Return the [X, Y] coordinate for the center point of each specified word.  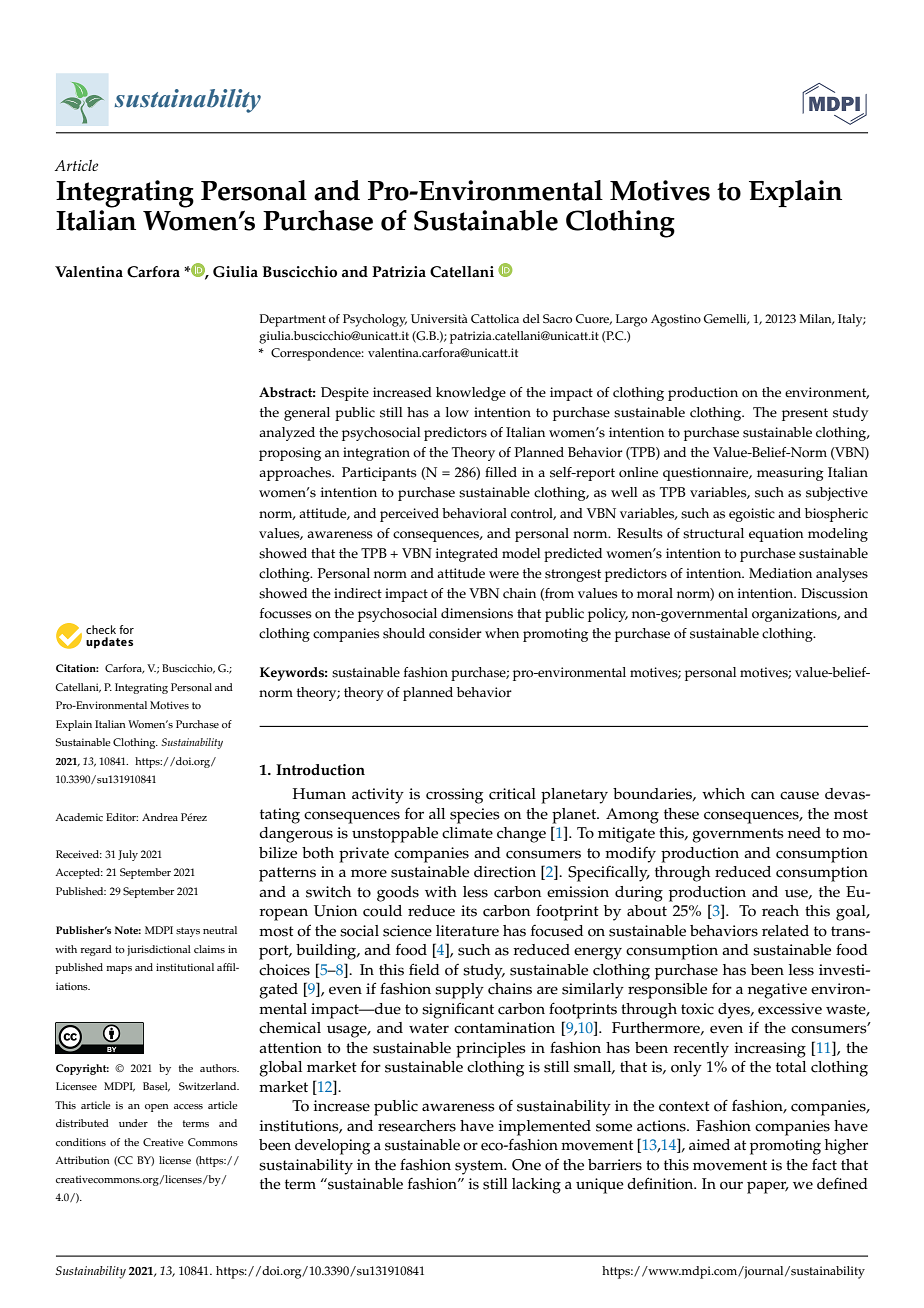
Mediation [780, 573]
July [128, 855]
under [133, 1123]
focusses [286, 613]
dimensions [477, 613]
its [469, 911]
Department [293, 320]
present [805, 414]
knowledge [471, 394]
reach [780, 911]
